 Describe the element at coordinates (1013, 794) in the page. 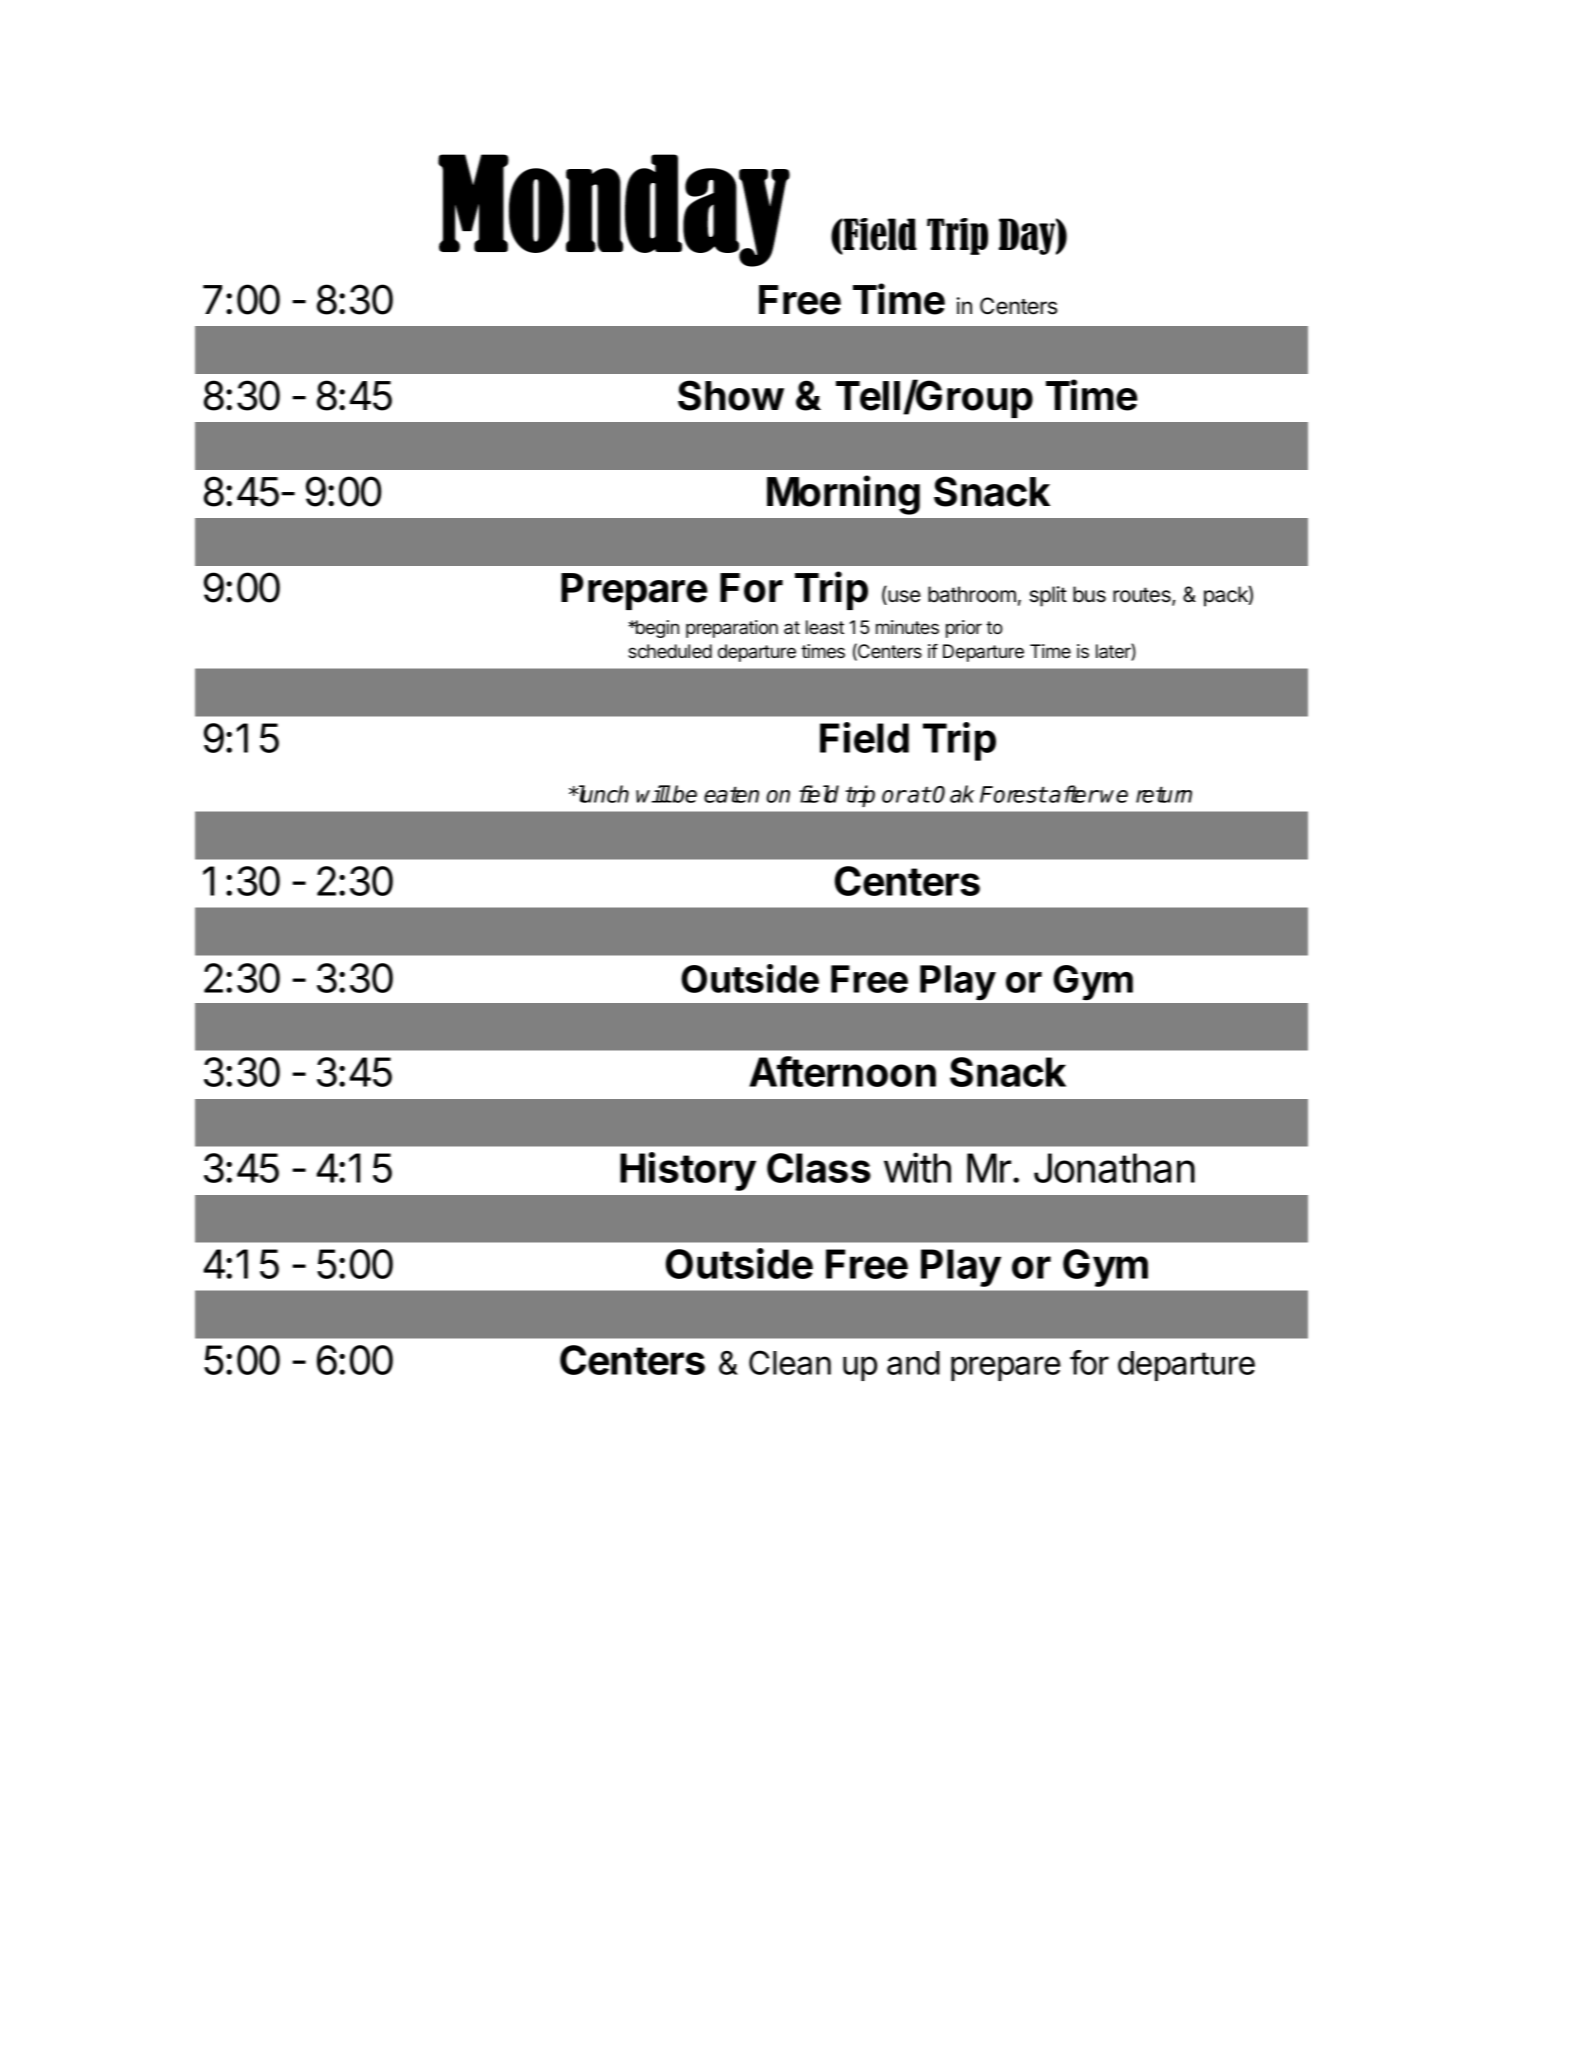

I see `Forest` at that location.
